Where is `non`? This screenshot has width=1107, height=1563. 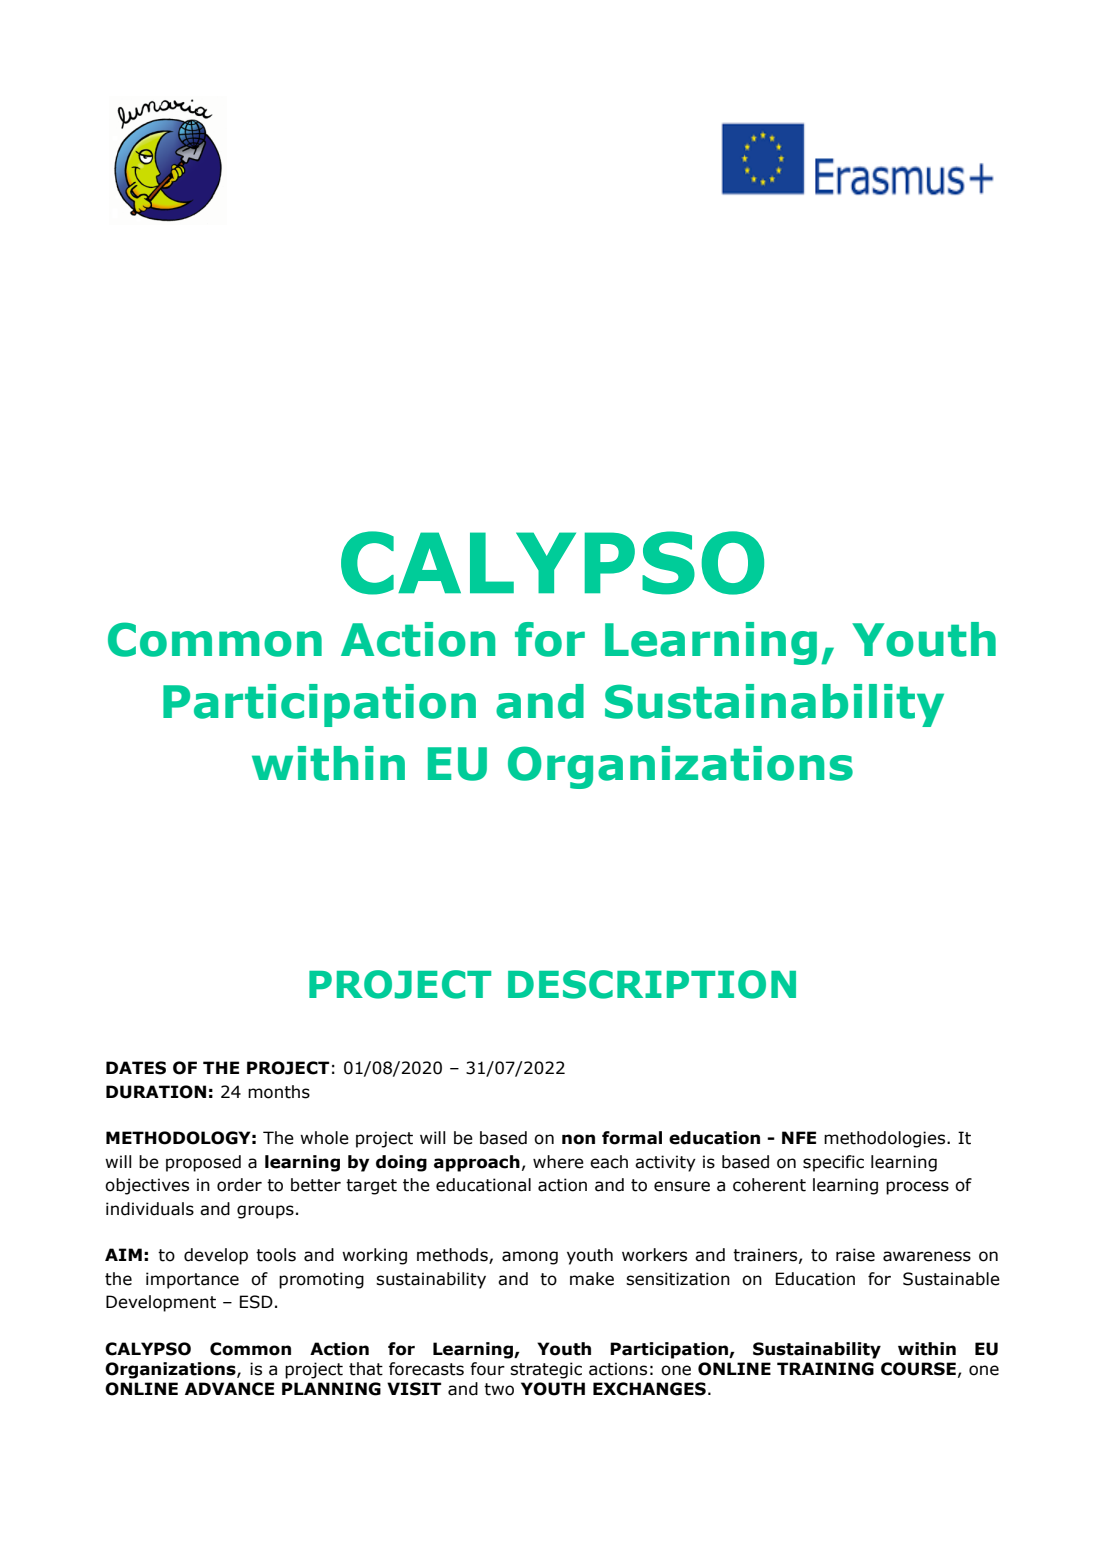
non is located at coordinates (578, 1139).
